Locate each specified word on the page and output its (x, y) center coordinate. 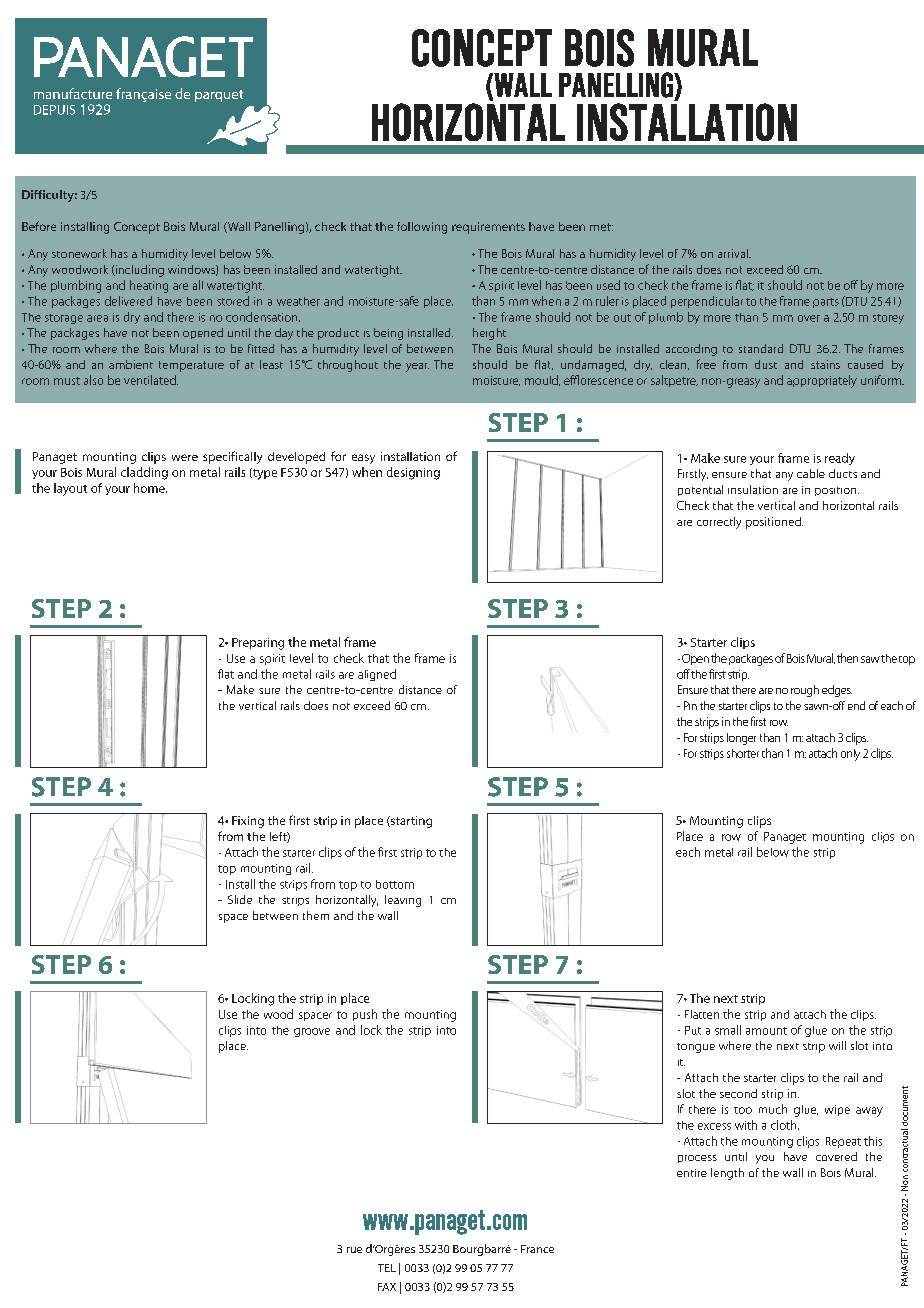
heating (149, 286)
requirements (488, 228)
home (150, 488)
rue (354, 1250)
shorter (743, 753)
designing (413, 473)
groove (312, 1032)
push (365, 1015)
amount (766, 1031)
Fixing (248, 822)
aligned (377, 675)
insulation (753, 489)
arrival (734, 253)
